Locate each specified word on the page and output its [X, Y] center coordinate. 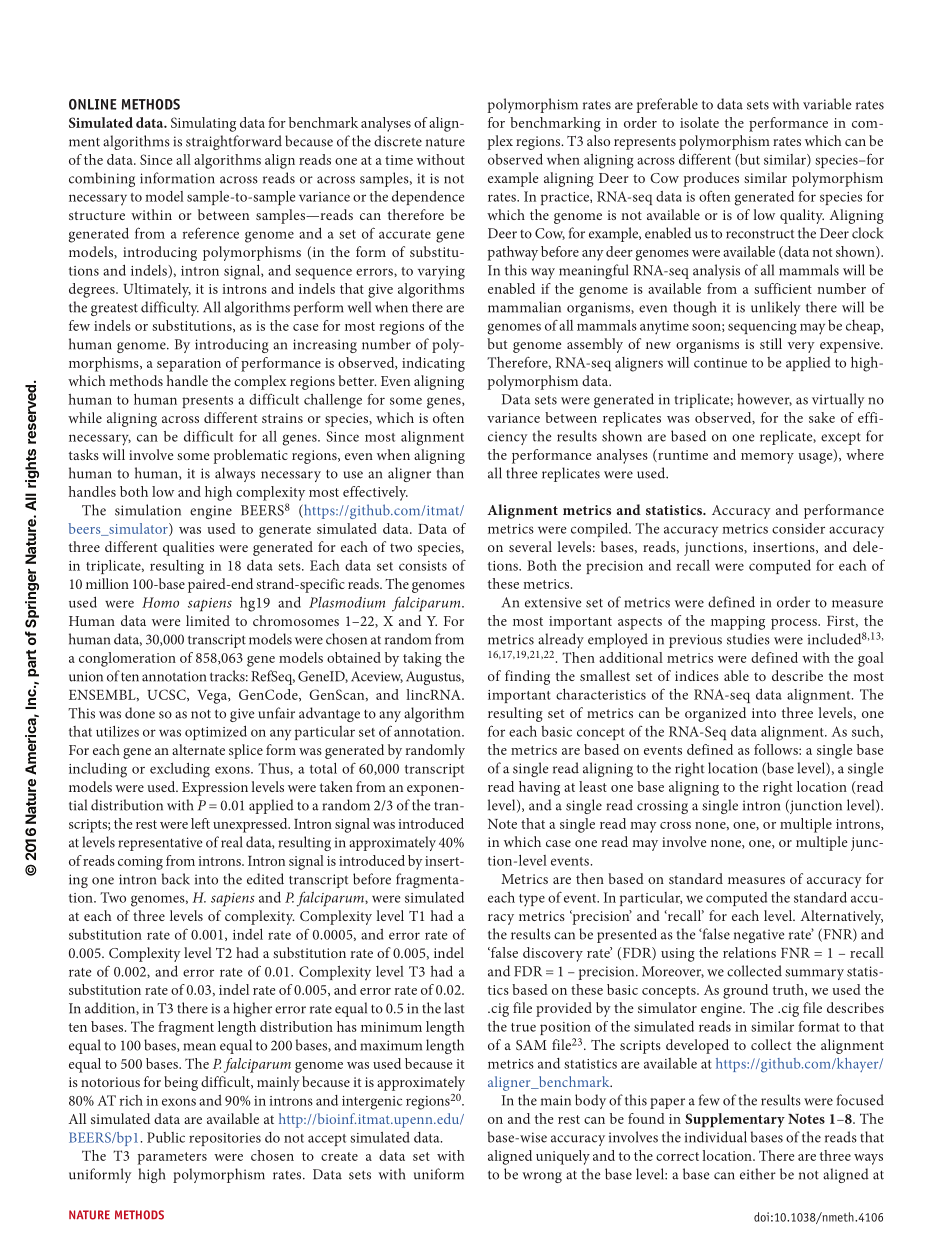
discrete [398, 141]
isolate [699, 122]
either [758, 1174]
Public [166, 1137]
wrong [542, 1177]
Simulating [203, 124]
